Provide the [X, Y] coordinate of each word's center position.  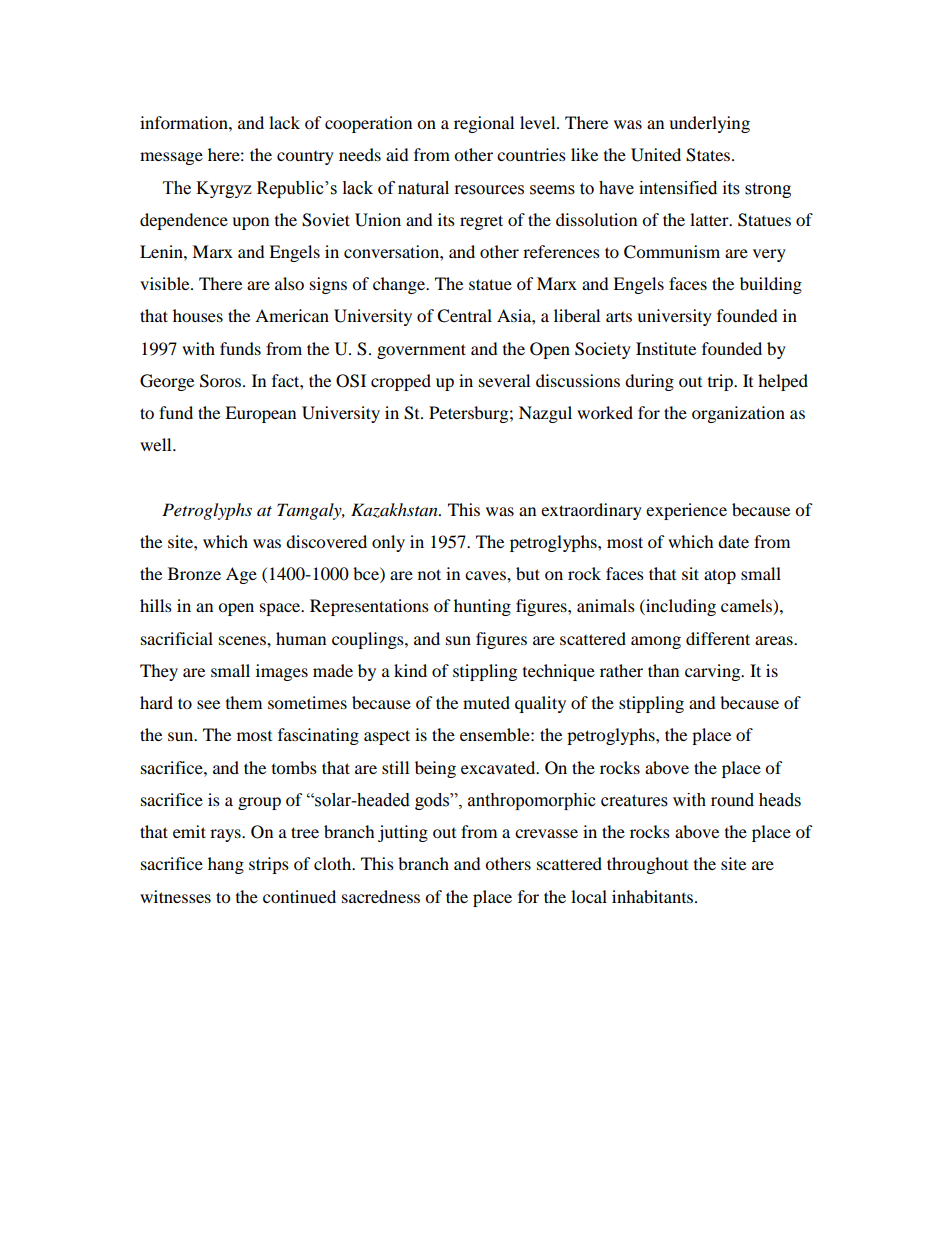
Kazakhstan [395, 510]
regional [484, 124]
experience [686, 511]
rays [226, 835]
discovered [326, 541]
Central [464, 316]
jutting [403, 833]
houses [198, 315]
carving [714, 672]
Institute [666, 348]
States [709, 155]
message [171, 158]
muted [486, 702]
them [244, 702]
